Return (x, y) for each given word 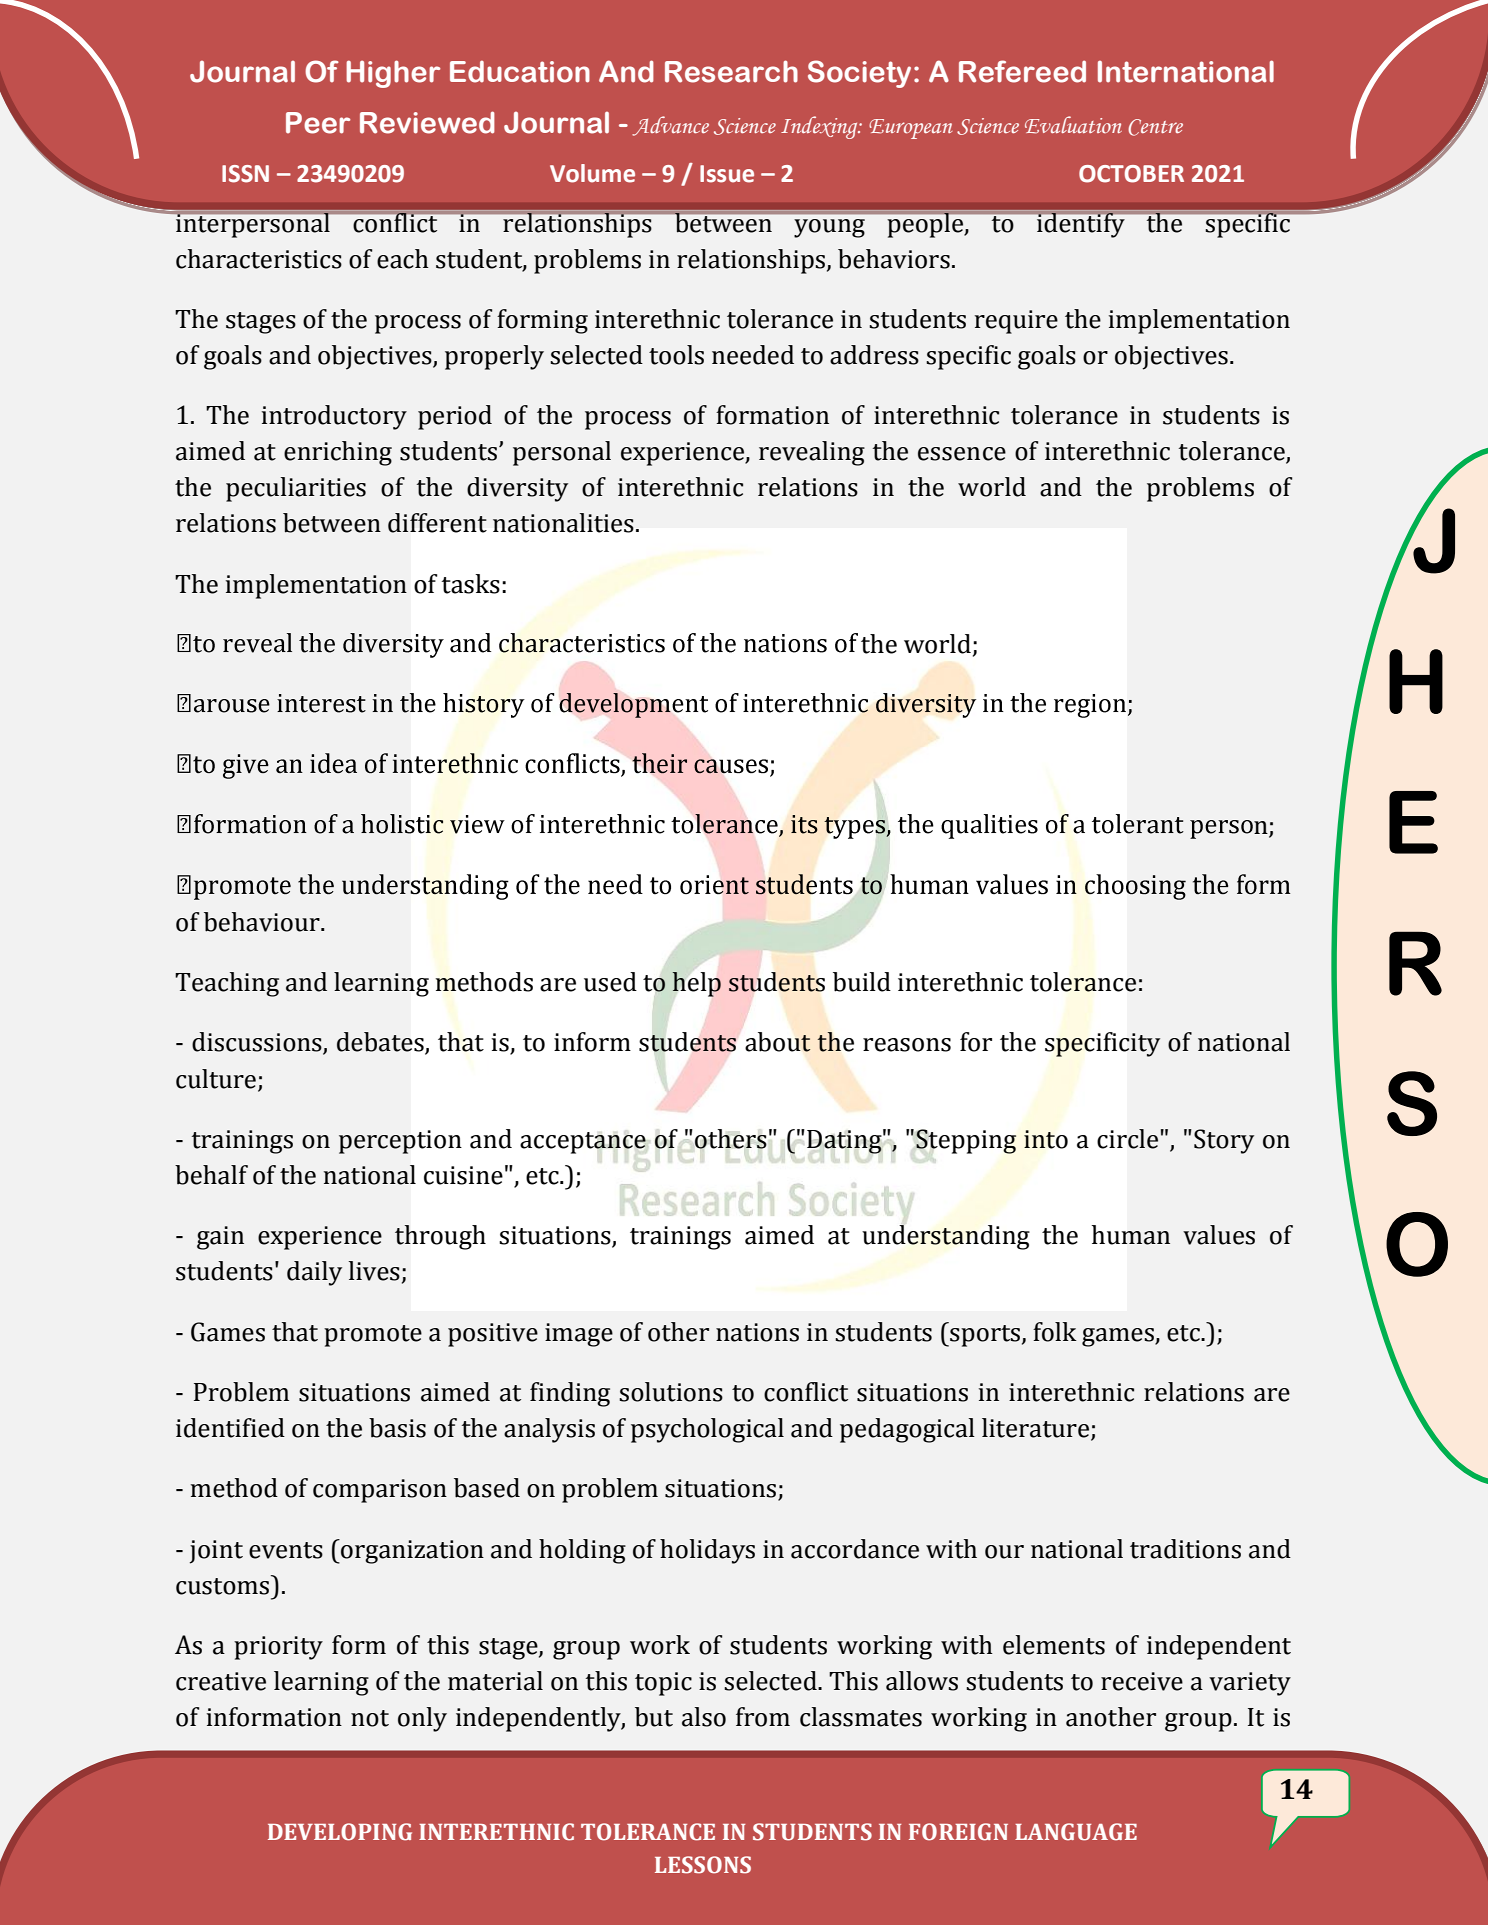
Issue (727, 174)
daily (314, 1273)
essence (962, 454)
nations (757, 1332)
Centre (1155, 127)
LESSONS (703, 1865)
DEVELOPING (340, 1832)
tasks (470, 584)
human (1131, 1235)
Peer (318, 123)
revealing (812, 453)
